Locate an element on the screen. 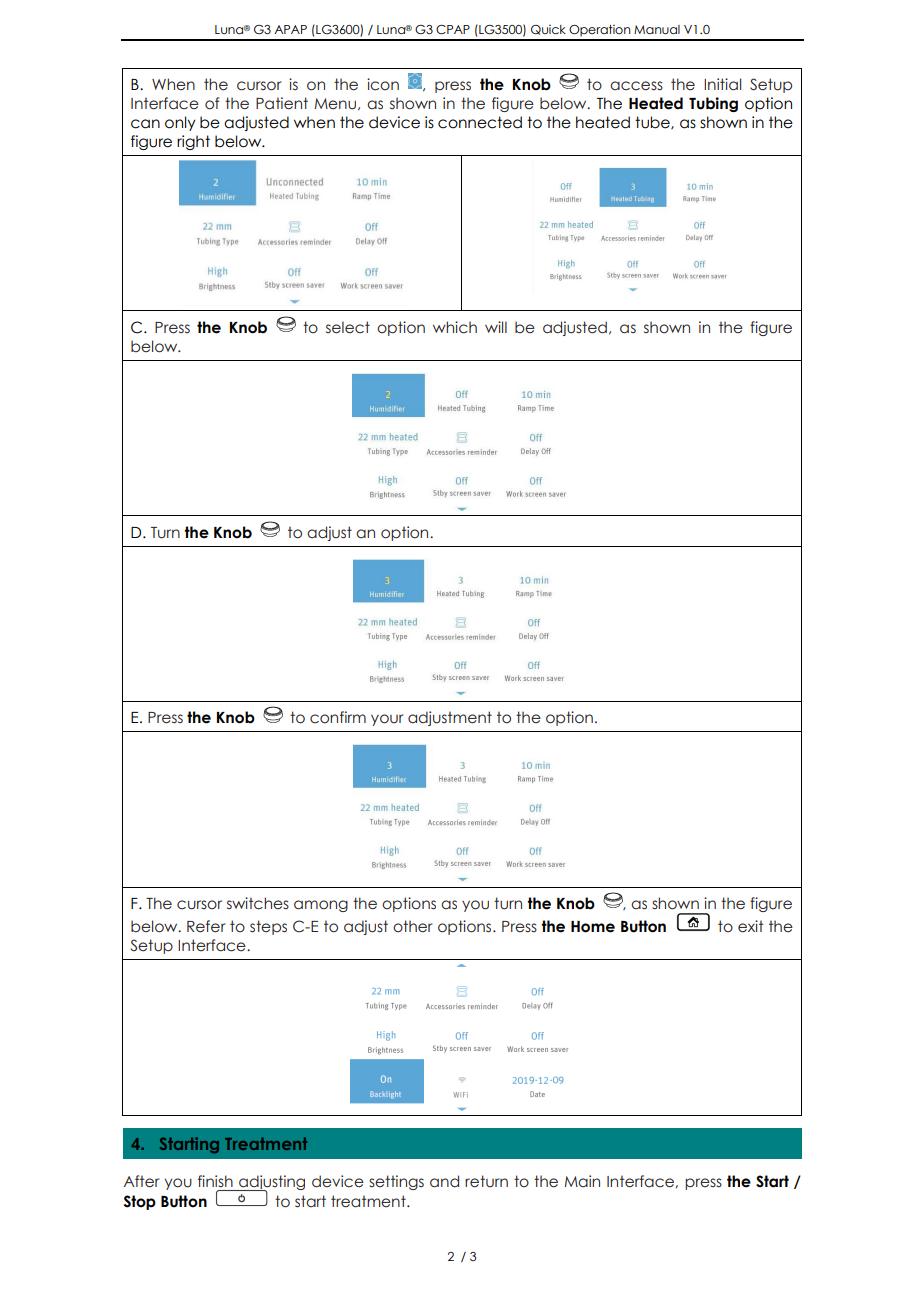 The image size is (924, 1308). CPAP is located at coordinates (453, 29).
